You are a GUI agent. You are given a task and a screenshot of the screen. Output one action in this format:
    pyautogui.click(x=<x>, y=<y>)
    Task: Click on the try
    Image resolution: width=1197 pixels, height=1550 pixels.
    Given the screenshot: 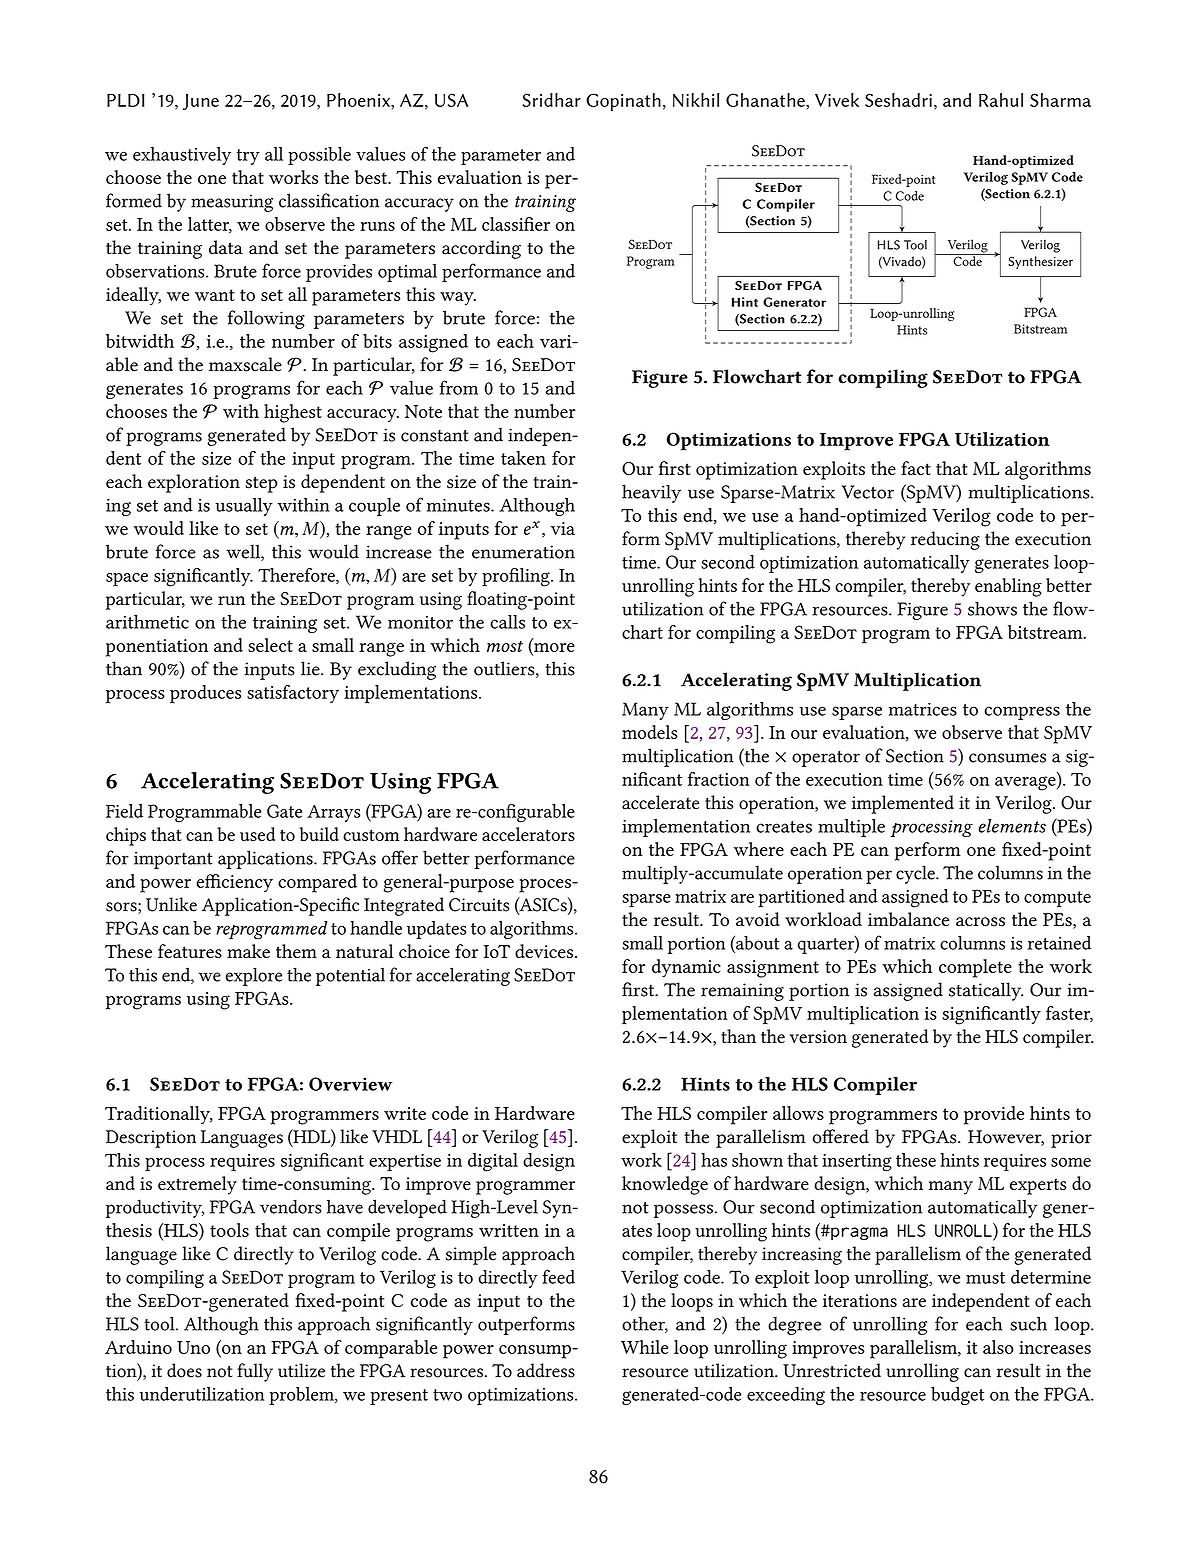 What is the action you would take?
    pyautogui.click(x=248, y=157)
